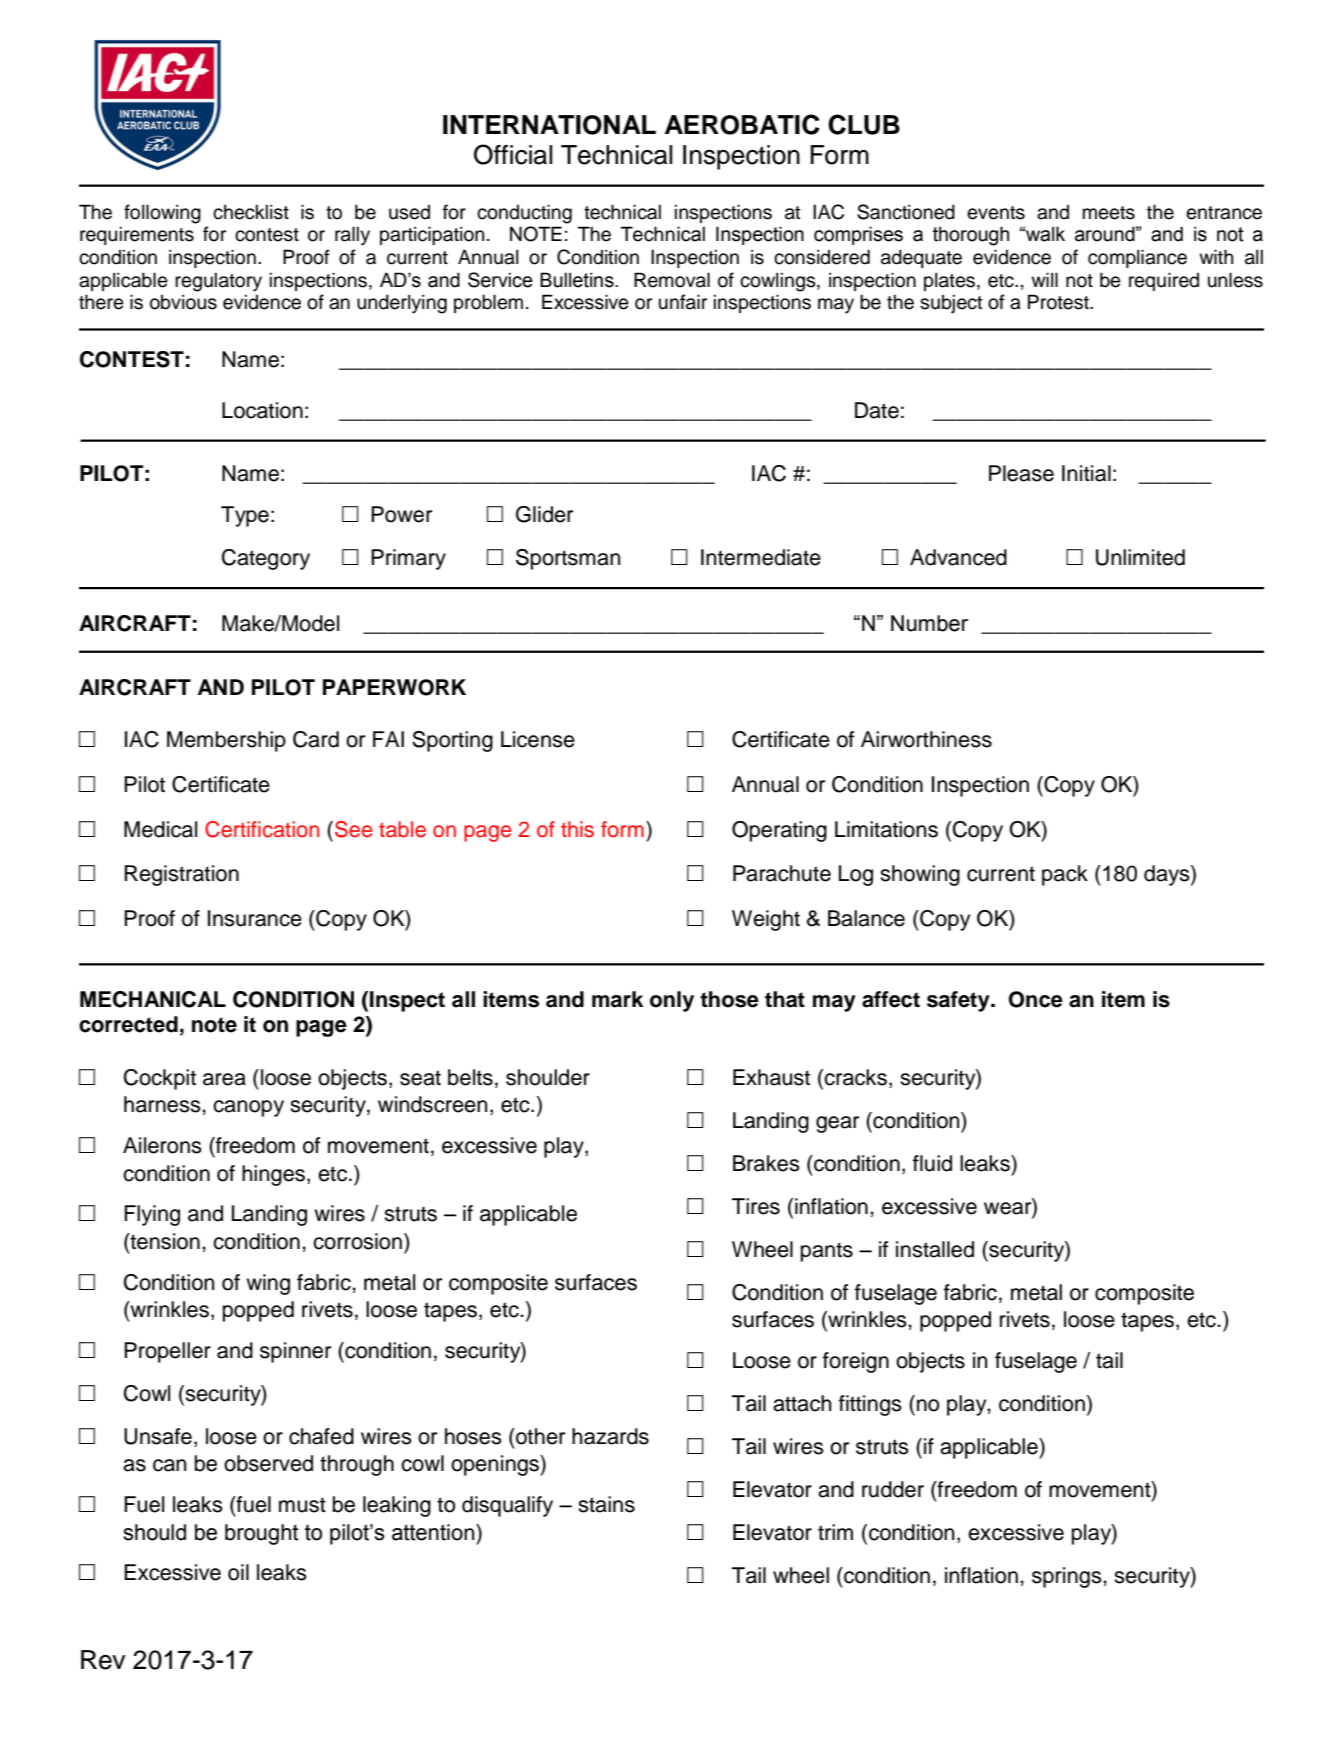 This screenshot has width=1343, height=1738. What do you see at coordinates (932, 1163) in the screenshot?
I see `fluid` at bounding box center [932, 1163].
